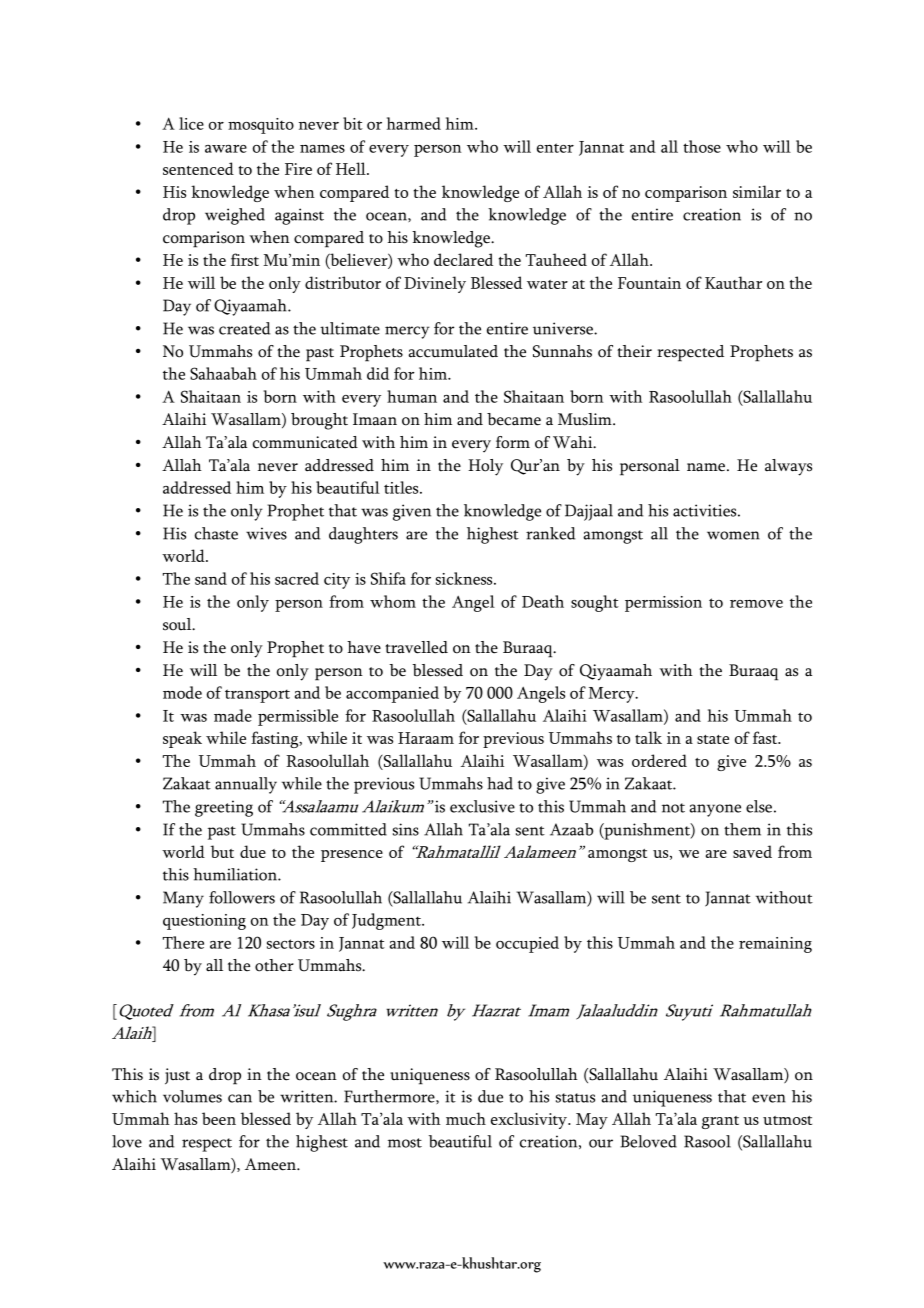 Image resolution: width=924 pixels, height=1308 pixels. I want to click on been, so click(219, 1118).
